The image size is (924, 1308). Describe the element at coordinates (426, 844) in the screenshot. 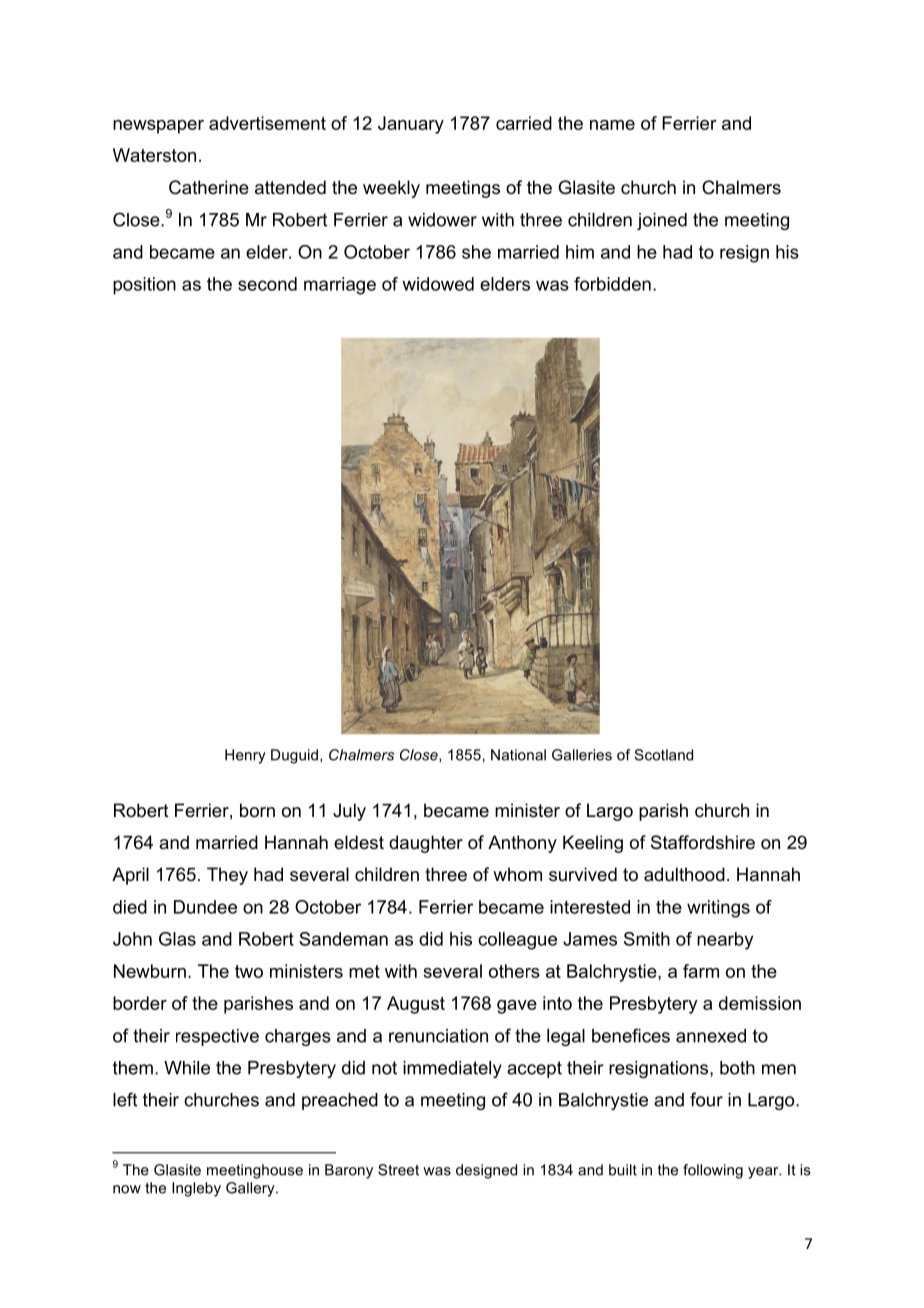

I see `daughter` at that location.
